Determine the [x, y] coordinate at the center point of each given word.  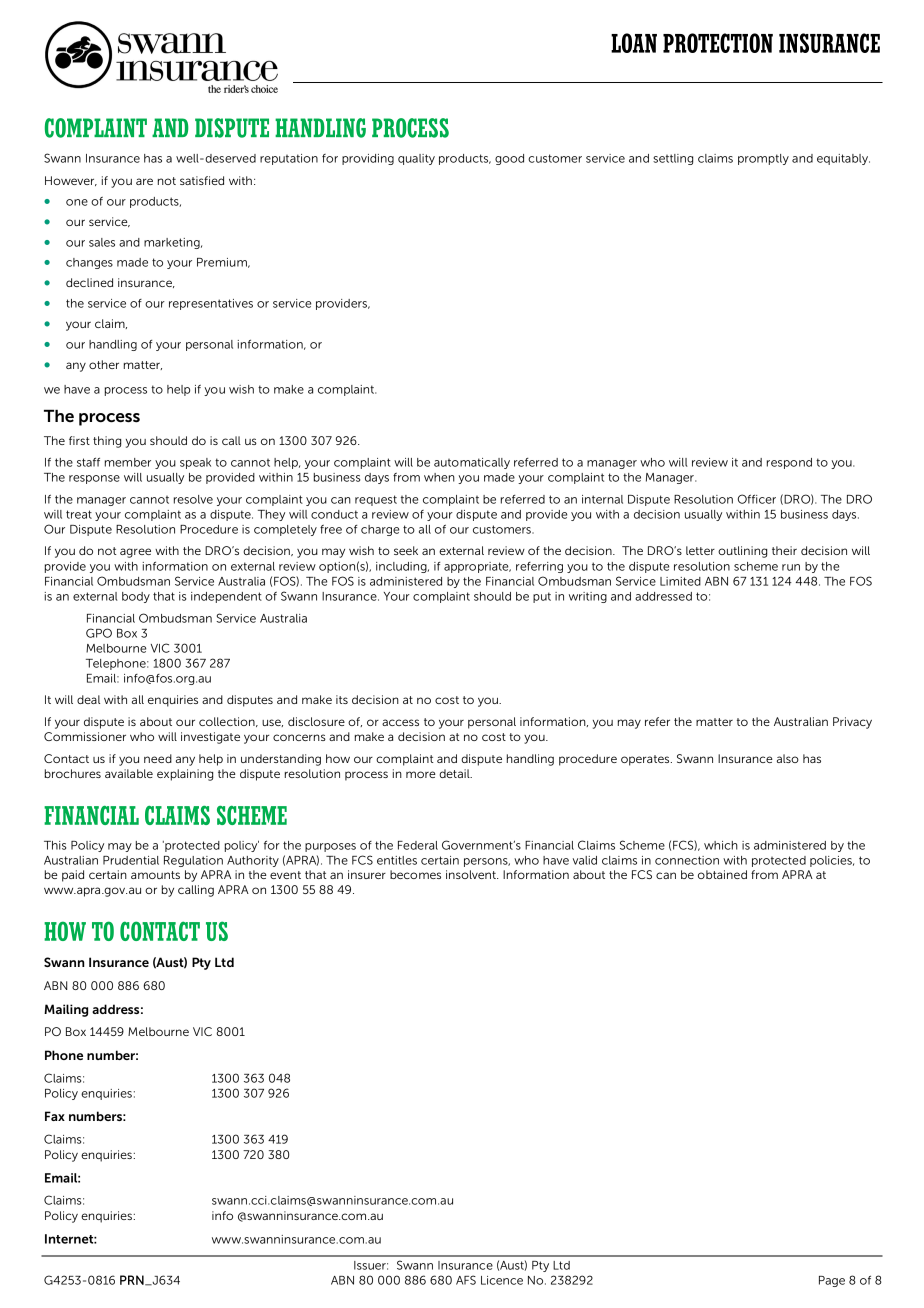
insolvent [472, 874]
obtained [722, 874]
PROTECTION [718, 43]
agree [135, 553]
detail [455, 773]
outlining [742, 552]
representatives [211, 304]
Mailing [66, 1010]
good [509, 159]
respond [789, 463]
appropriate [477, 567]
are [144, 181]
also [788, 758]
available [129, 773]
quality [416, 159]
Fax [55, 1116]
